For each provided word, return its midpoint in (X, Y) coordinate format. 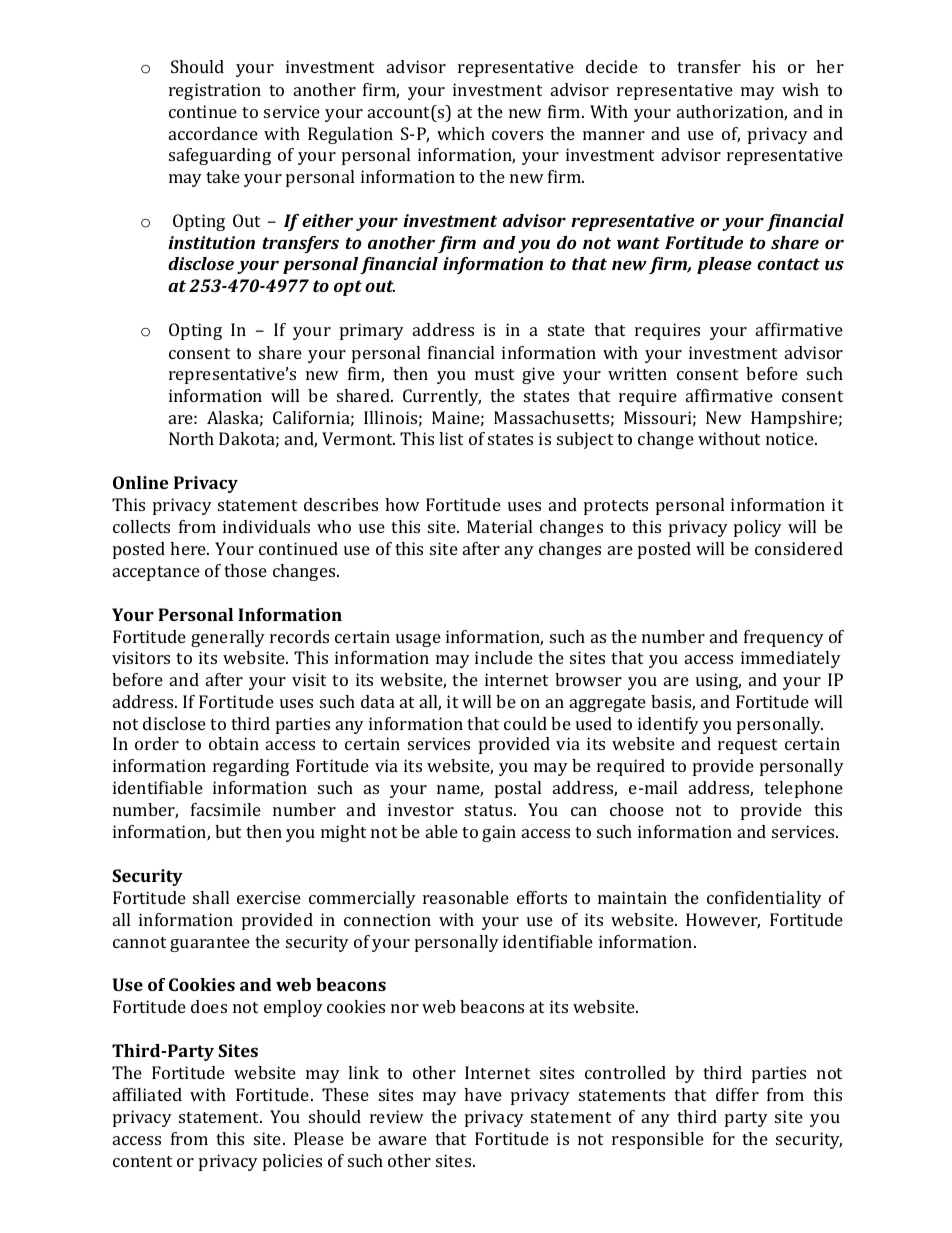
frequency (784, 638)
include (504, 657)
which (461, 133)
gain (499, 833)
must (494, 374)
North (191, 438)
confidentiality (764, 899)
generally (228, 638)
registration (215, 91)
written (637, 373)
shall (211, 897)
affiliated (147, 1094)
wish (800, 89)
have (483, 1094)
